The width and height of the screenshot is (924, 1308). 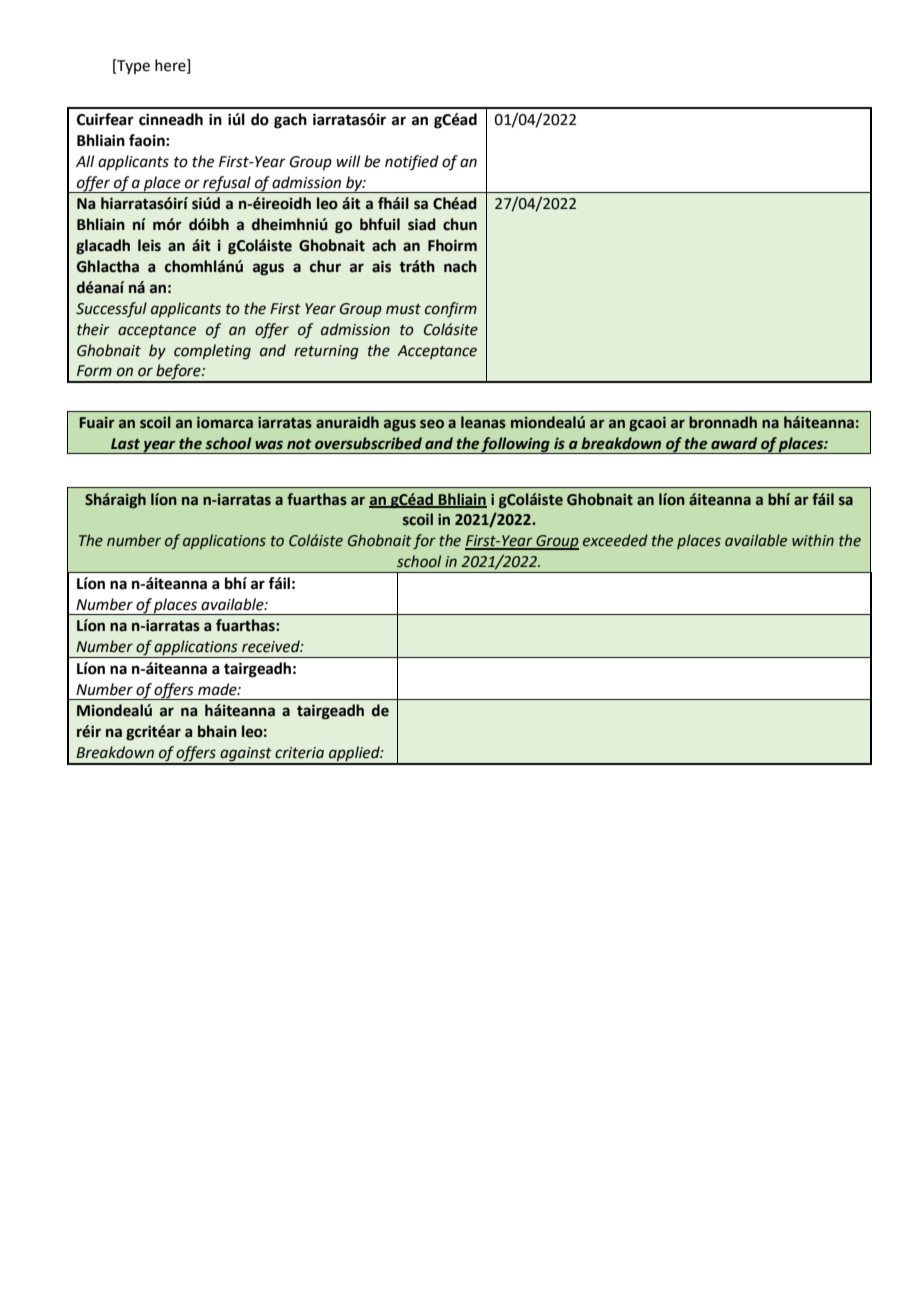 What do you see at coordinates (813, 540) in the screenshot?
I see `within` at bounding box center [813, 540].
